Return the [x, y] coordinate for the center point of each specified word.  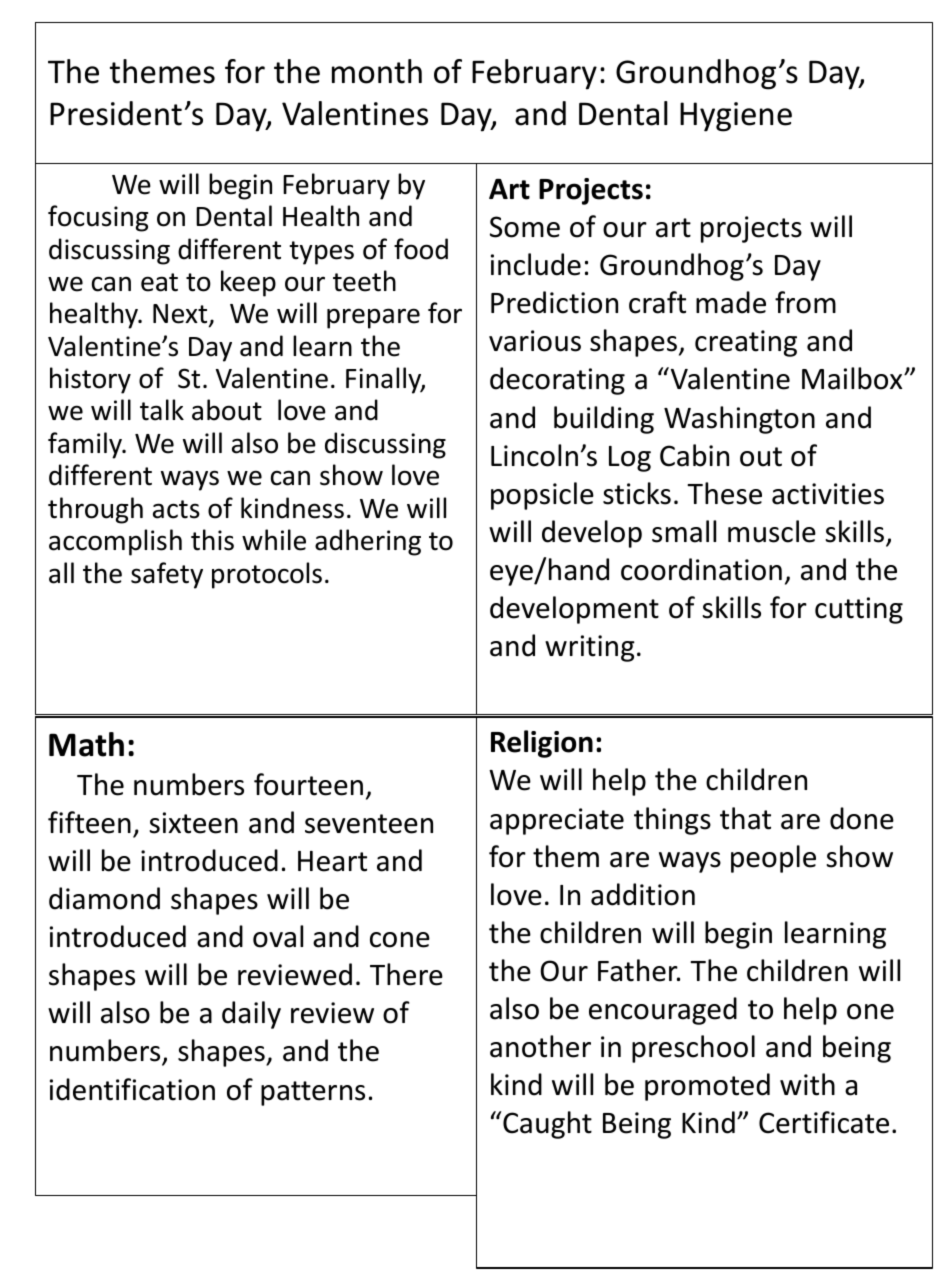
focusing [98, 218]
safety [167, 575]
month [377, 71]
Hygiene [736, 117]
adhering [368, 542]
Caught [547, 1125]
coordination [701, 569]
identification [132, 1089]
